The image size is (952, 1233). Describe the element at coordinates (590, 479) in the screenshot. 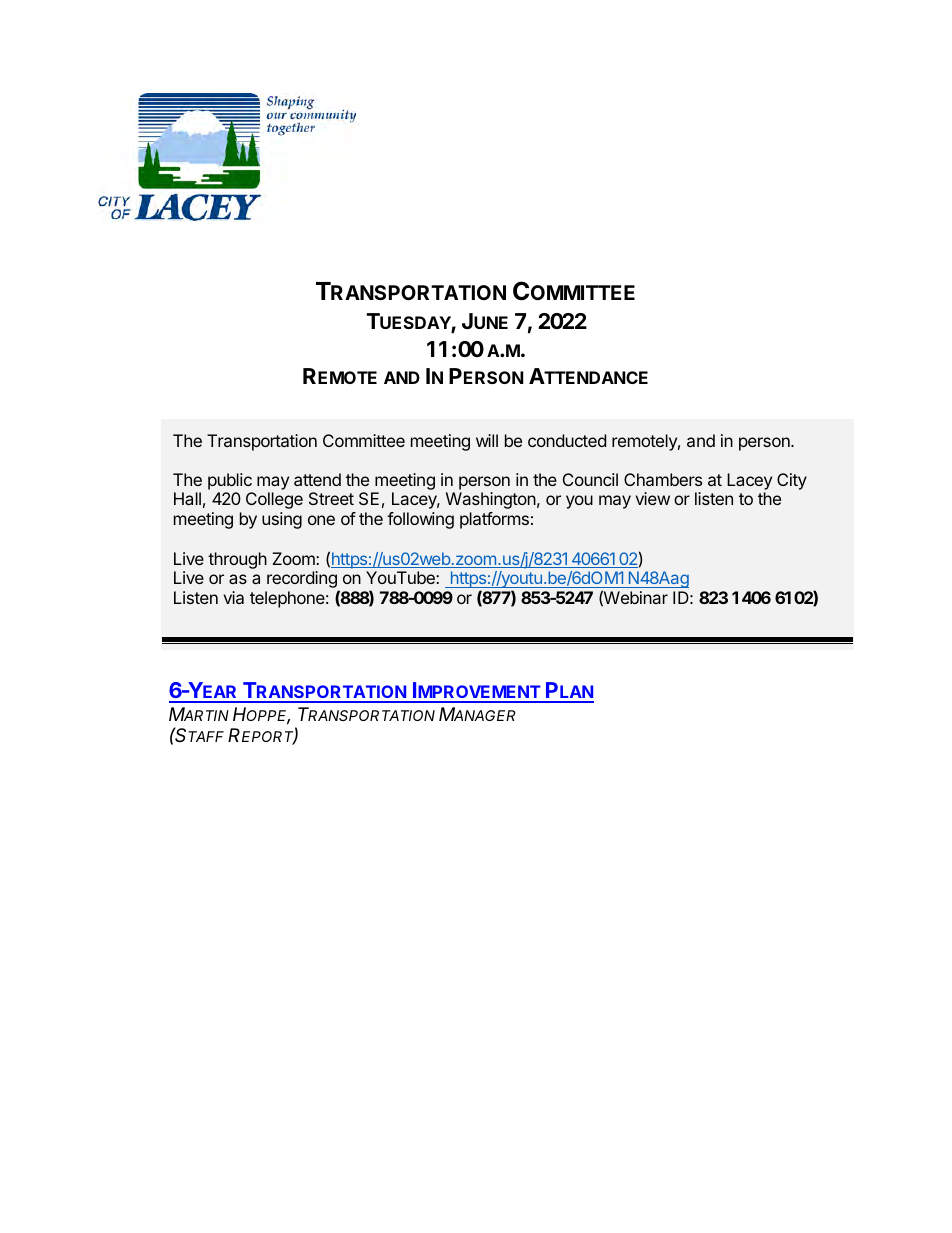

I see `Council` at that location.
